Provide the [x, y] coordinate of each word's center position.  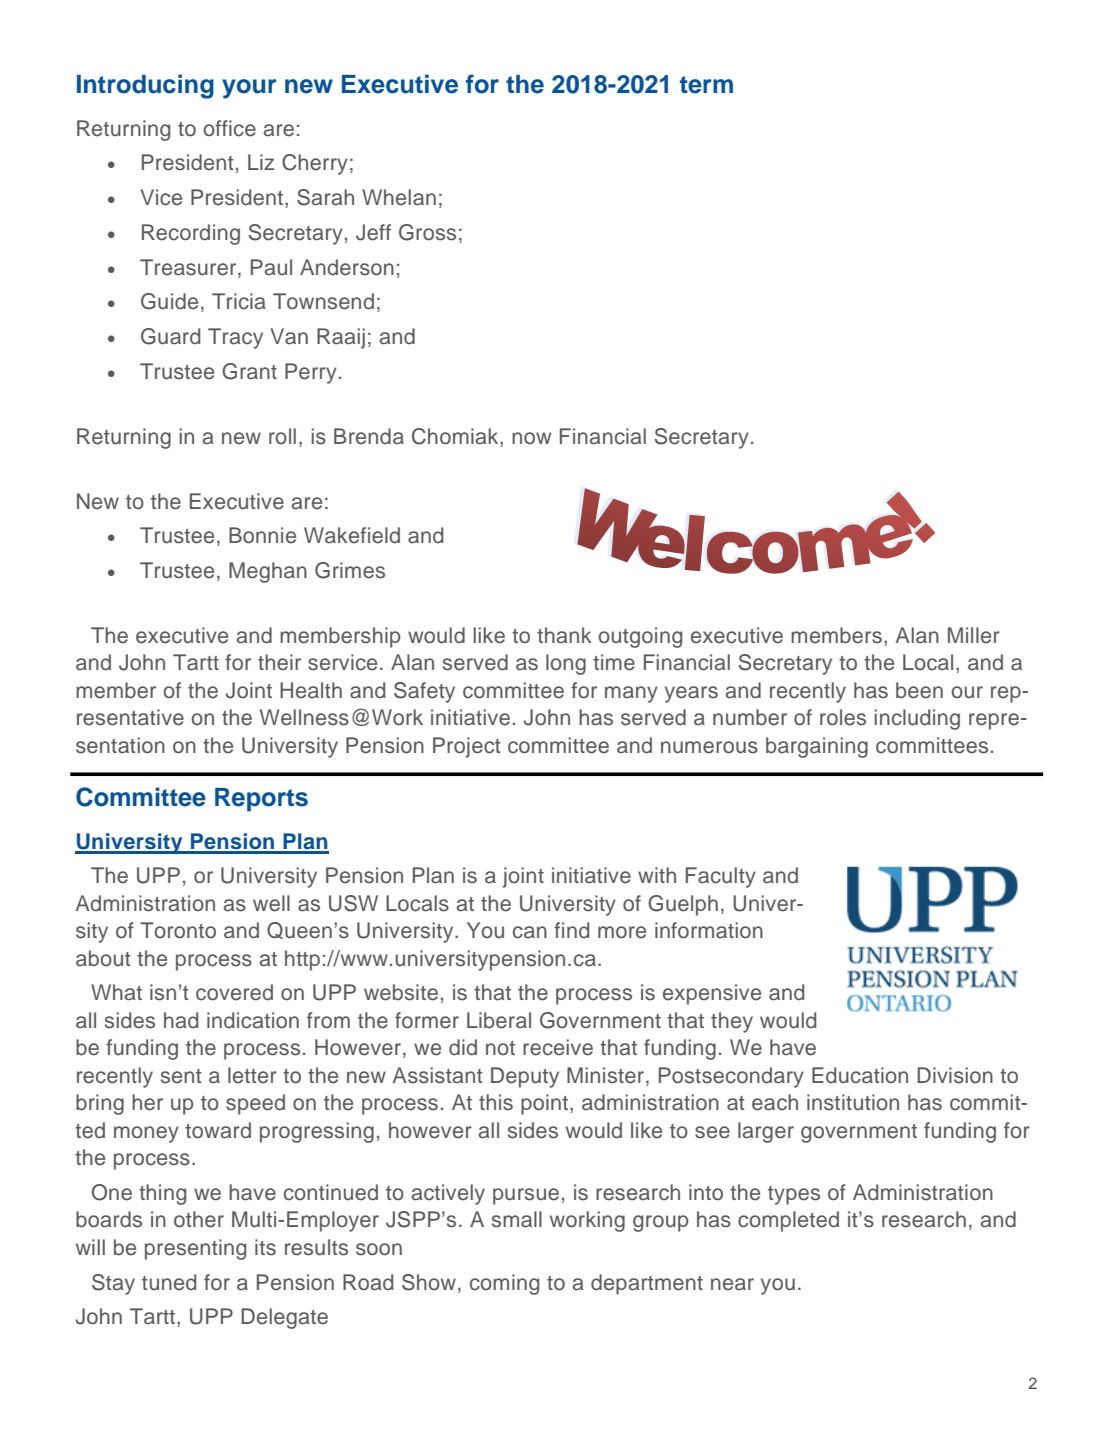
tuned [169, 1282]
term [706, 85]
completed [788, 1221]
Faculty [721, 877]
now [531, 438]
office [229, 128]
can [530, 932]
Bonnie [262, 535]
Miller [974, 635]
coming [504, 1284]
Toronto [178, 930]
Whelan [399, 197]
